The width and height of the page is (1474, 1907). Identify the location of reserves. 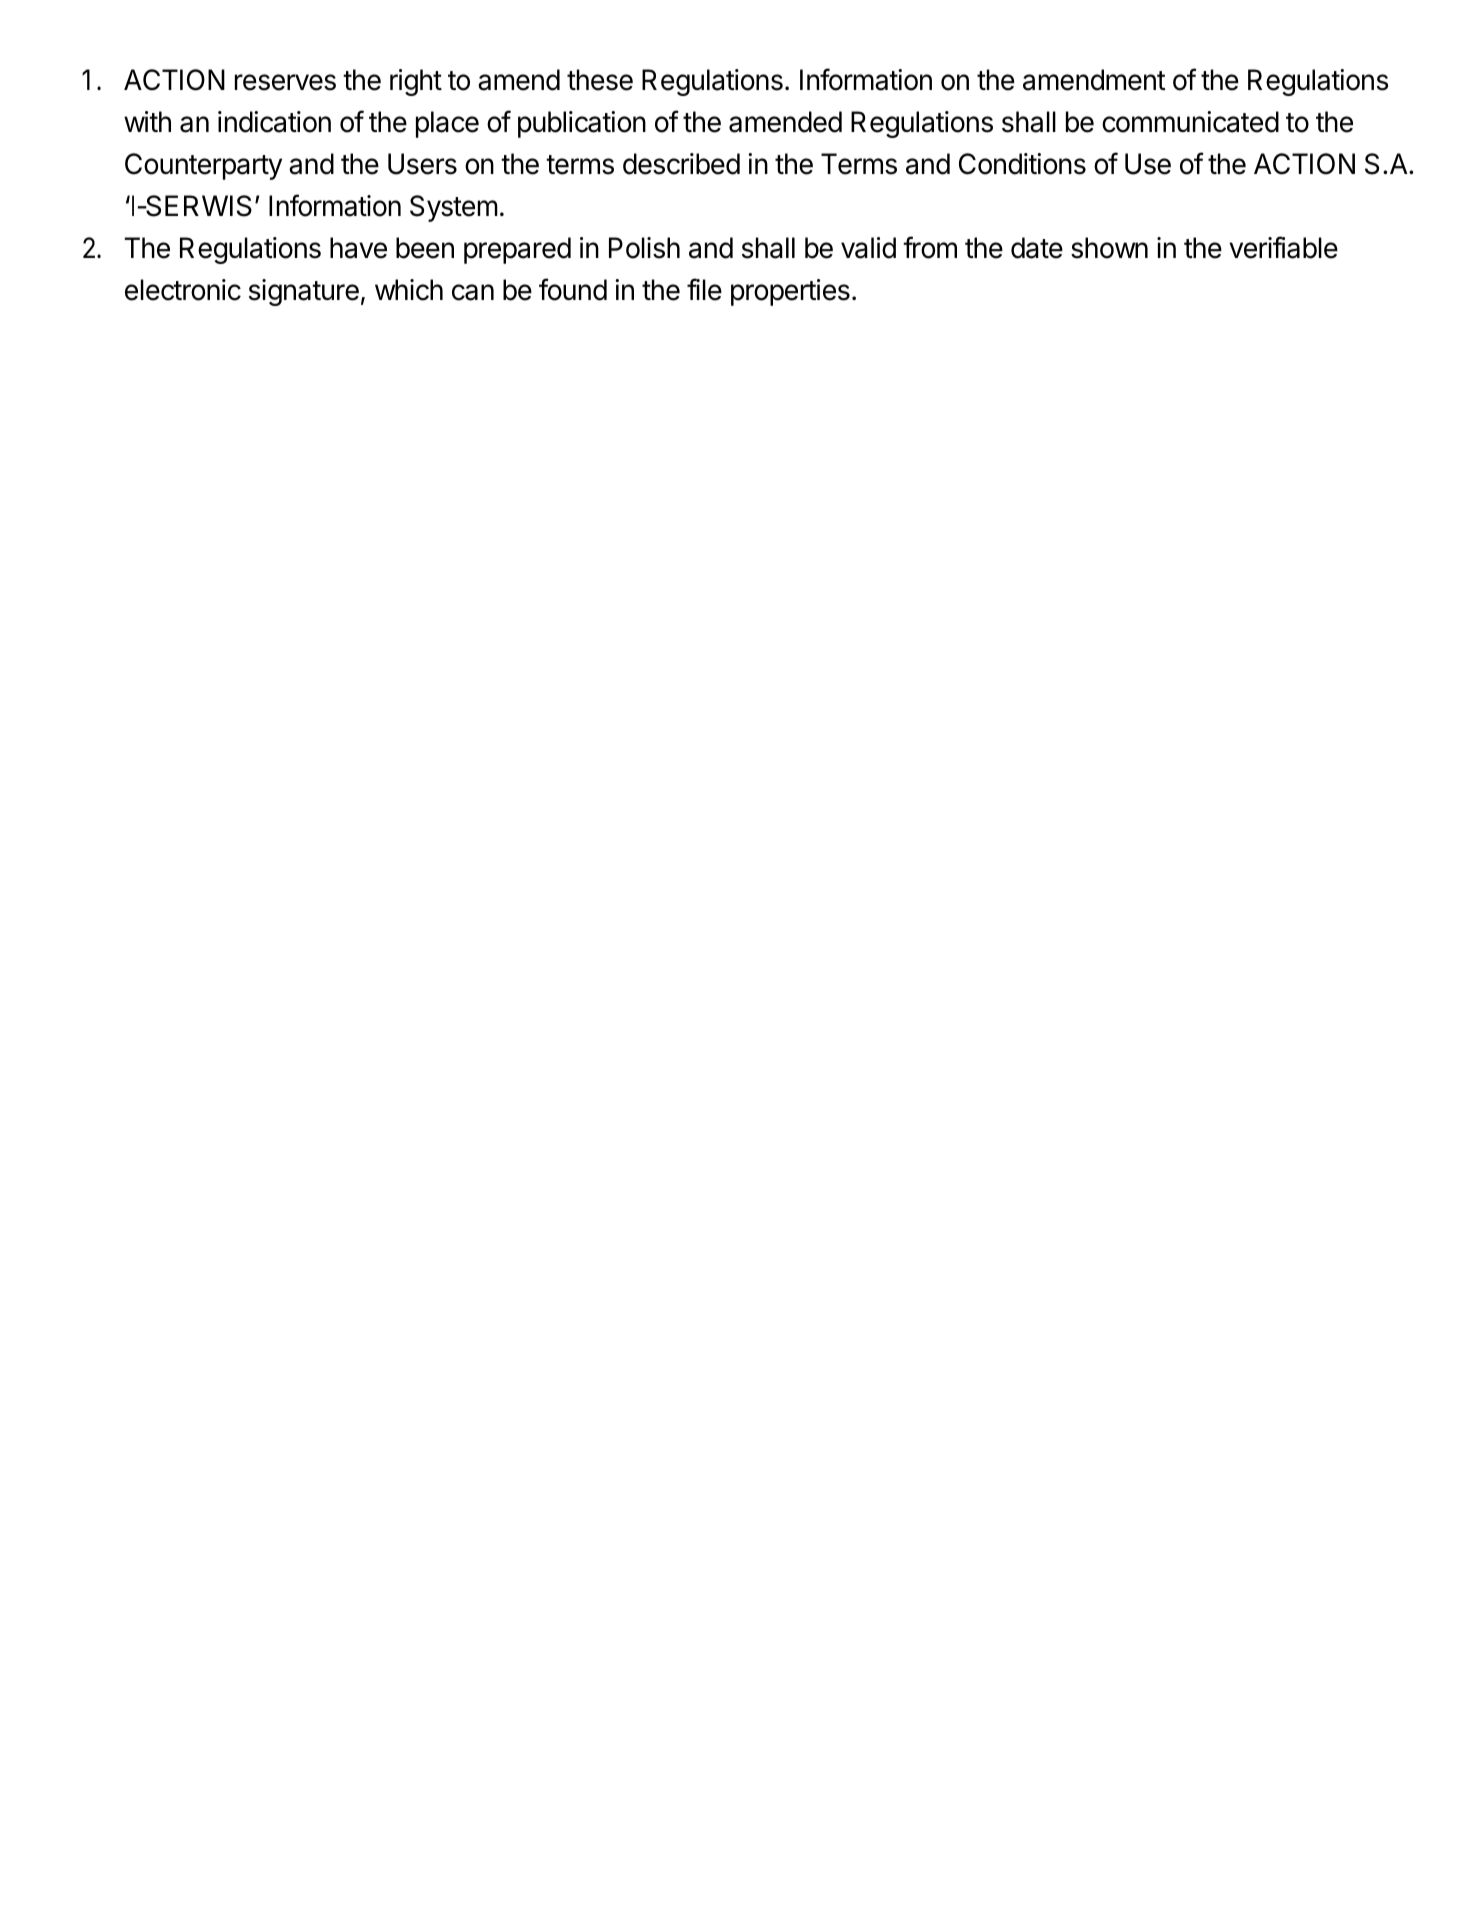
(285, 82).
